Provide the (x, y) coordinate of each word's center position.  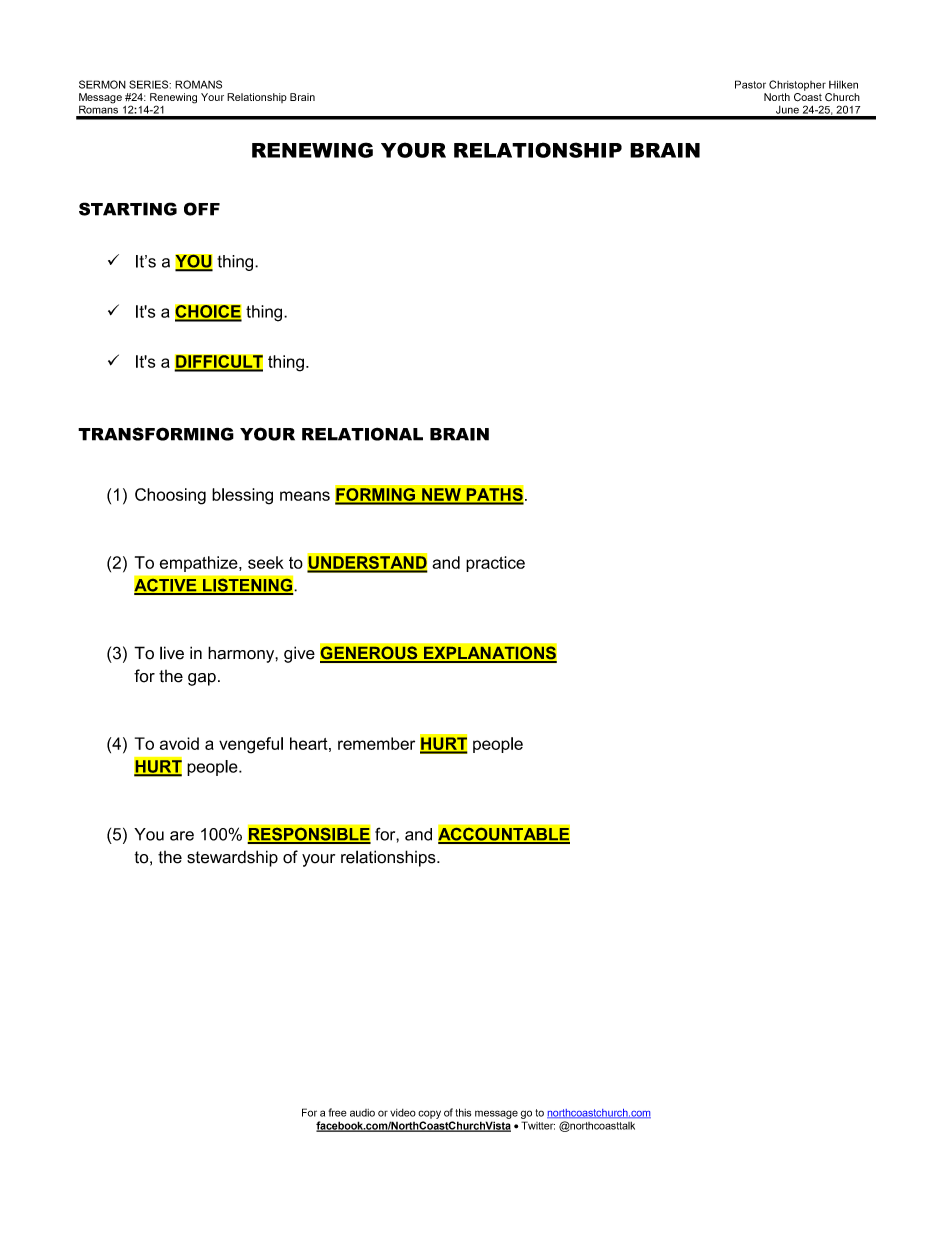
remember (376, 743)
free (337, 1112)
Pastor (750, 84)
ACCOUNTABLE (504, 834)
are (182, 836)
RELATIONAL (362, 434)
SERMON (102, 84)
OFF (202, 209)
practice (495, 564)
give (299, 654)
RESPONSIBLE (309, 834)
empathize (200, 564)
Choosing (170, 496)
